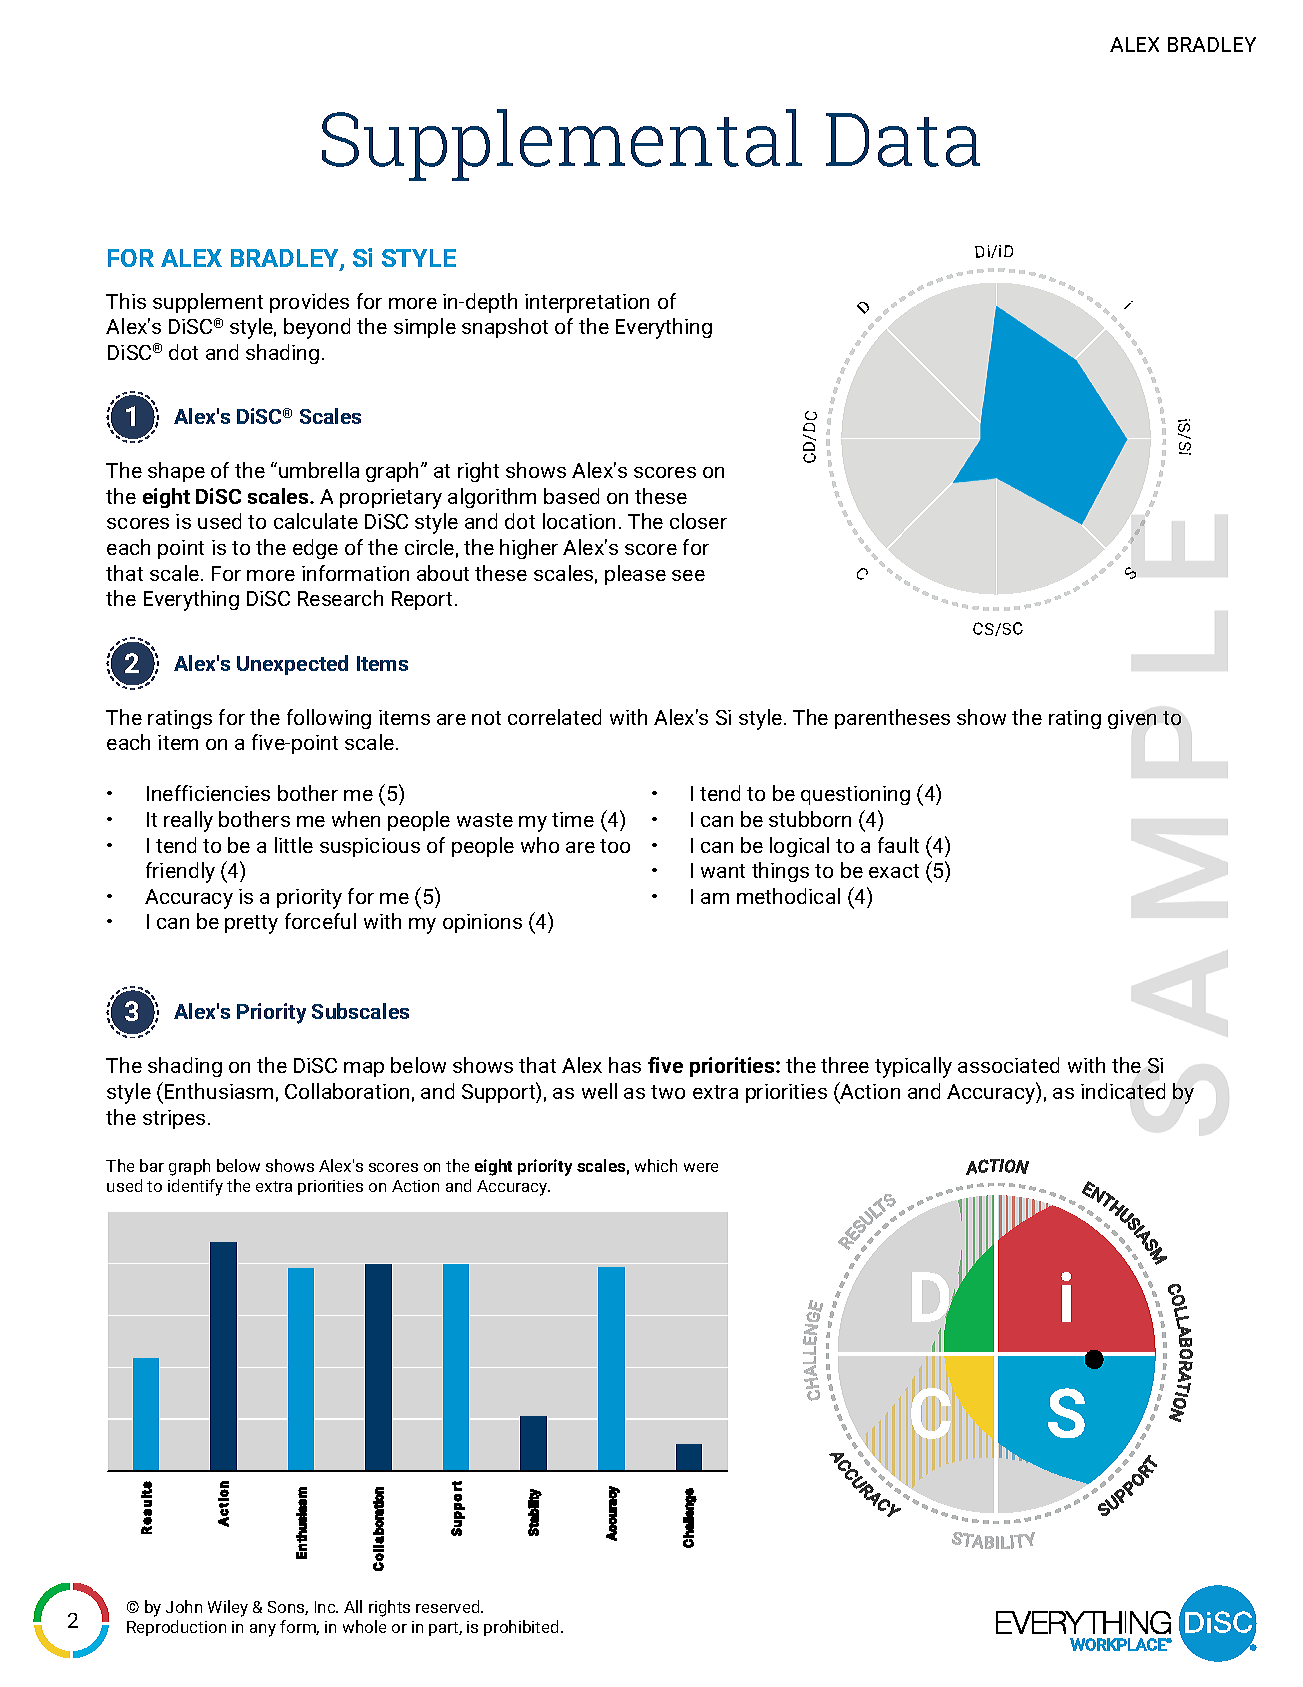 This screenshot has height=1687, width=1303. I want to click on prohibited, so click(521, 1628).
